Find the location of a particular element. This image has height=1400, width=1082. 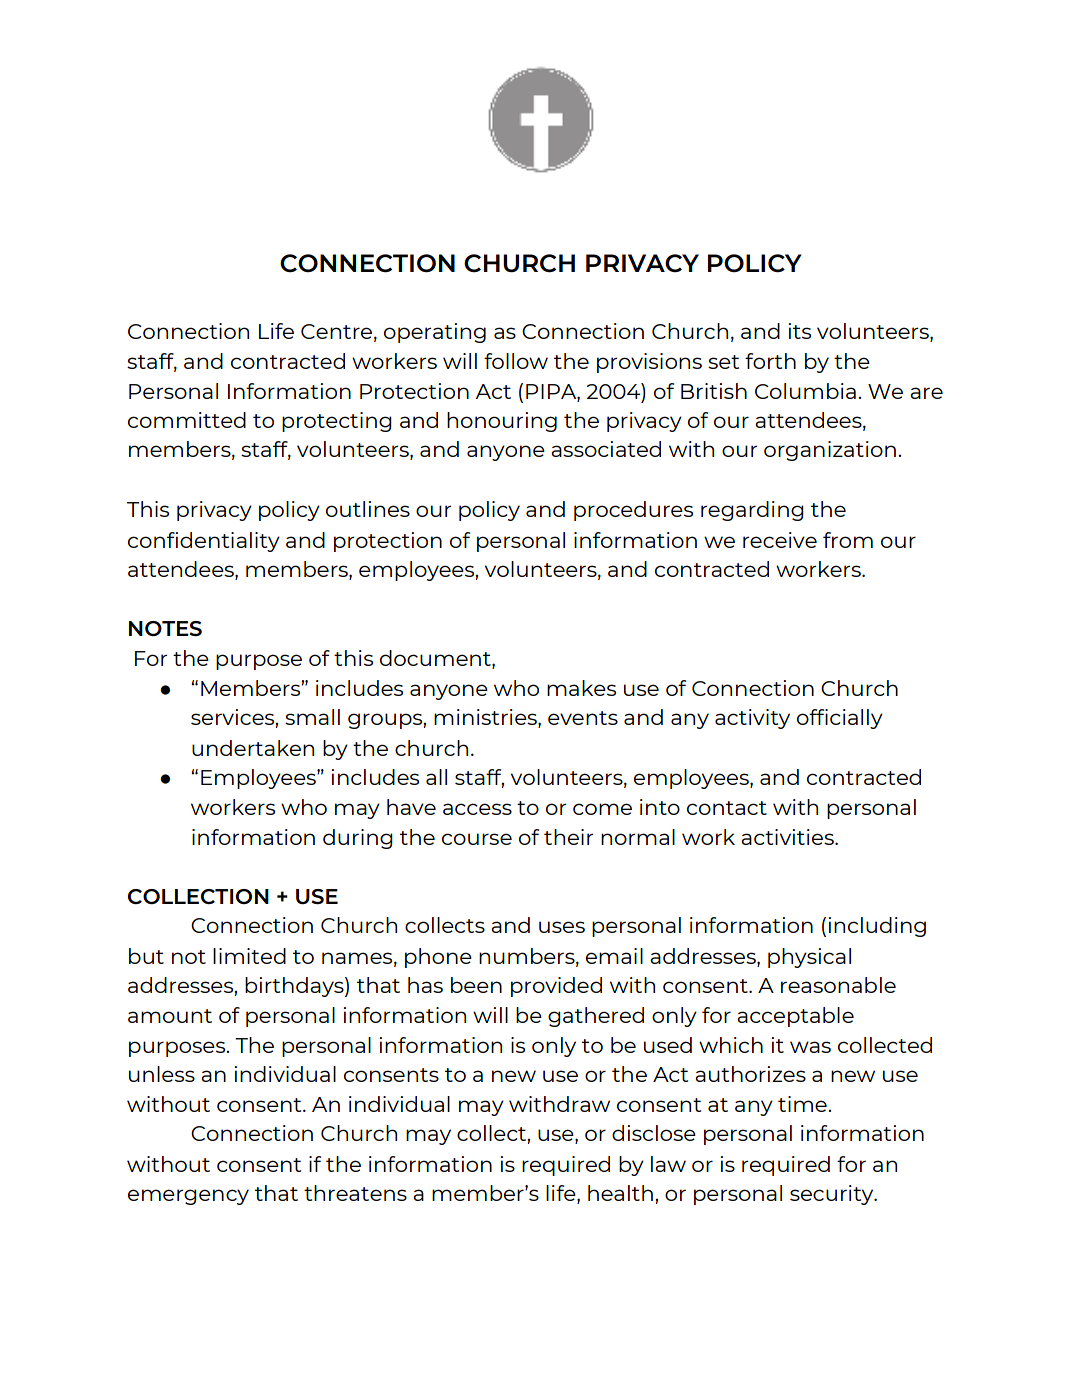

officially is located at coordinates (840, 719).
